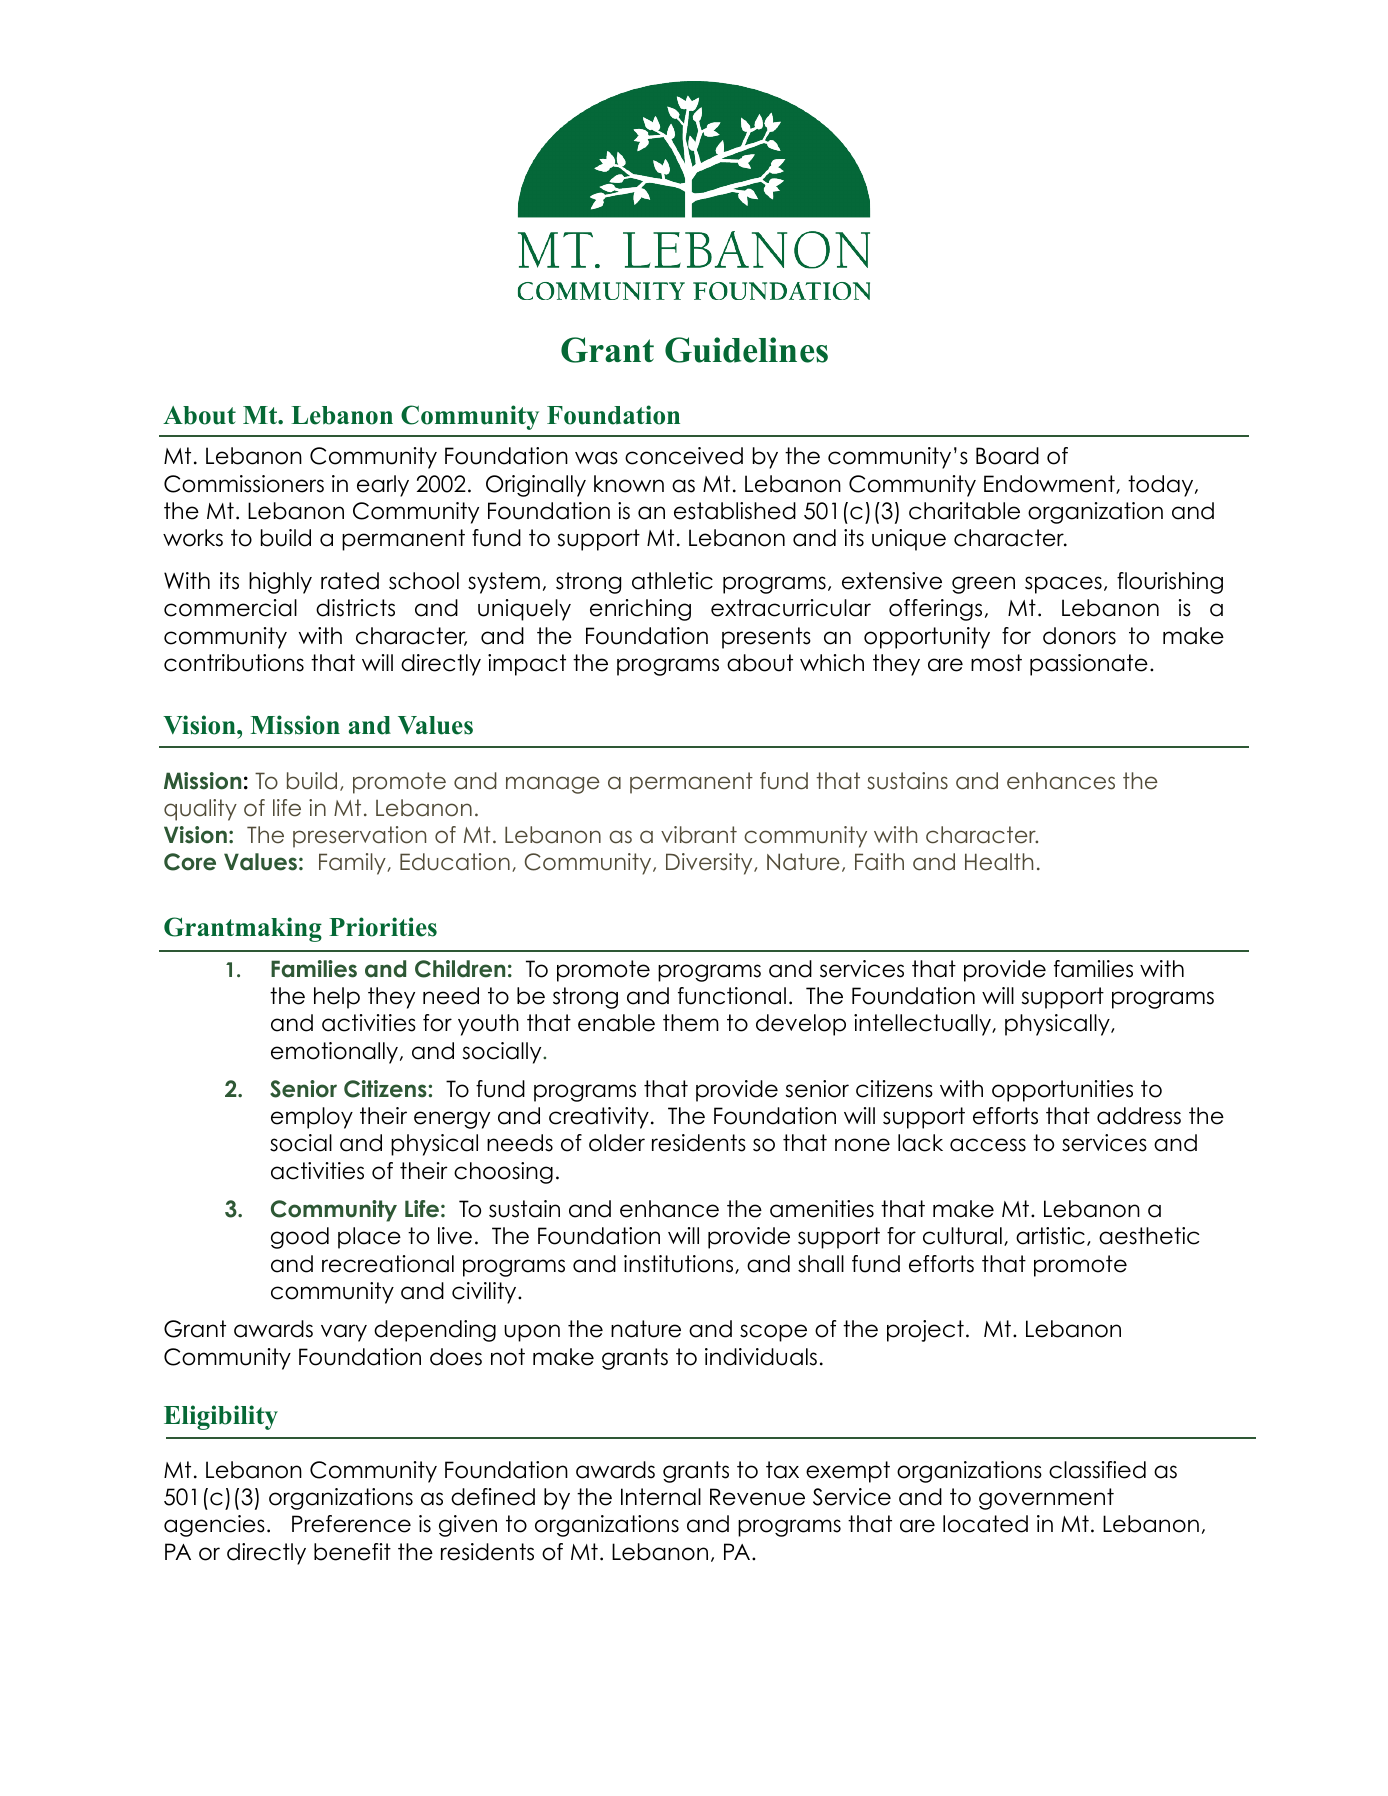 Image resolution: width=1388 pixels, height=1796 pixels. What do you see at coordinates (766, 638) in the image?
I see `presents` at bounding box center [766, 638].
